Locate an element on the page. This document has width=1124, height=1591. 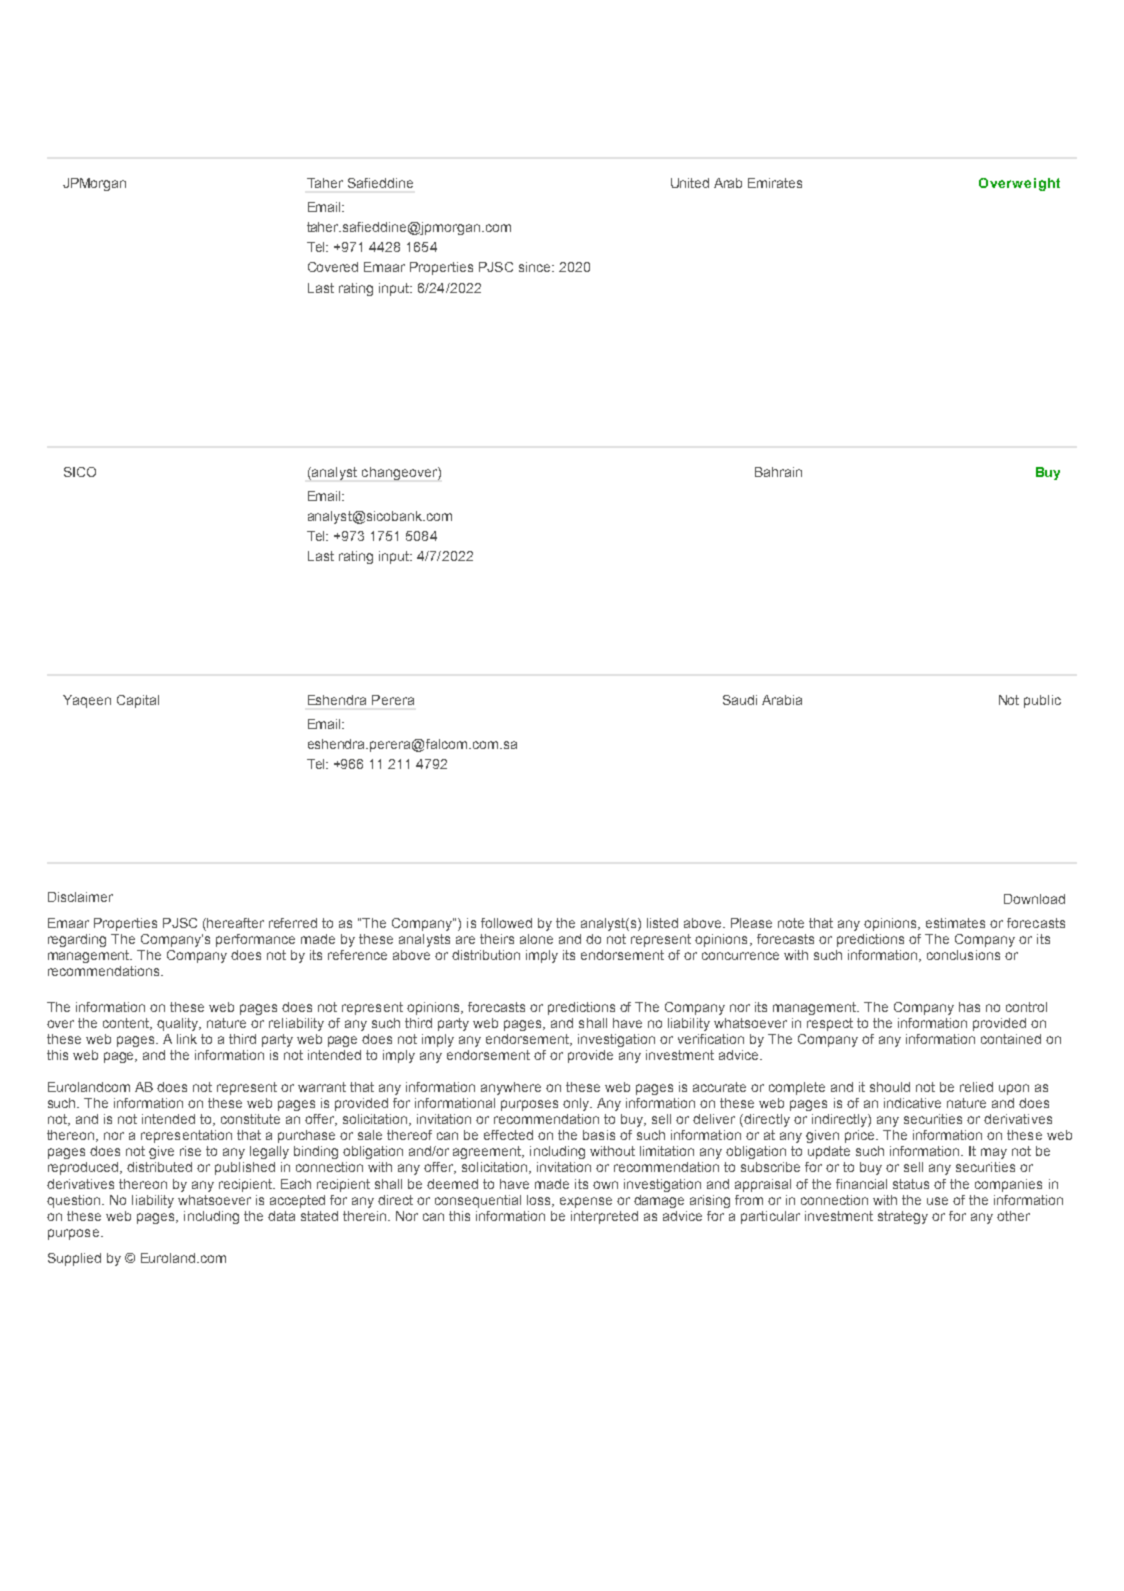
anywhere is located at coordinates (511, 1088).
